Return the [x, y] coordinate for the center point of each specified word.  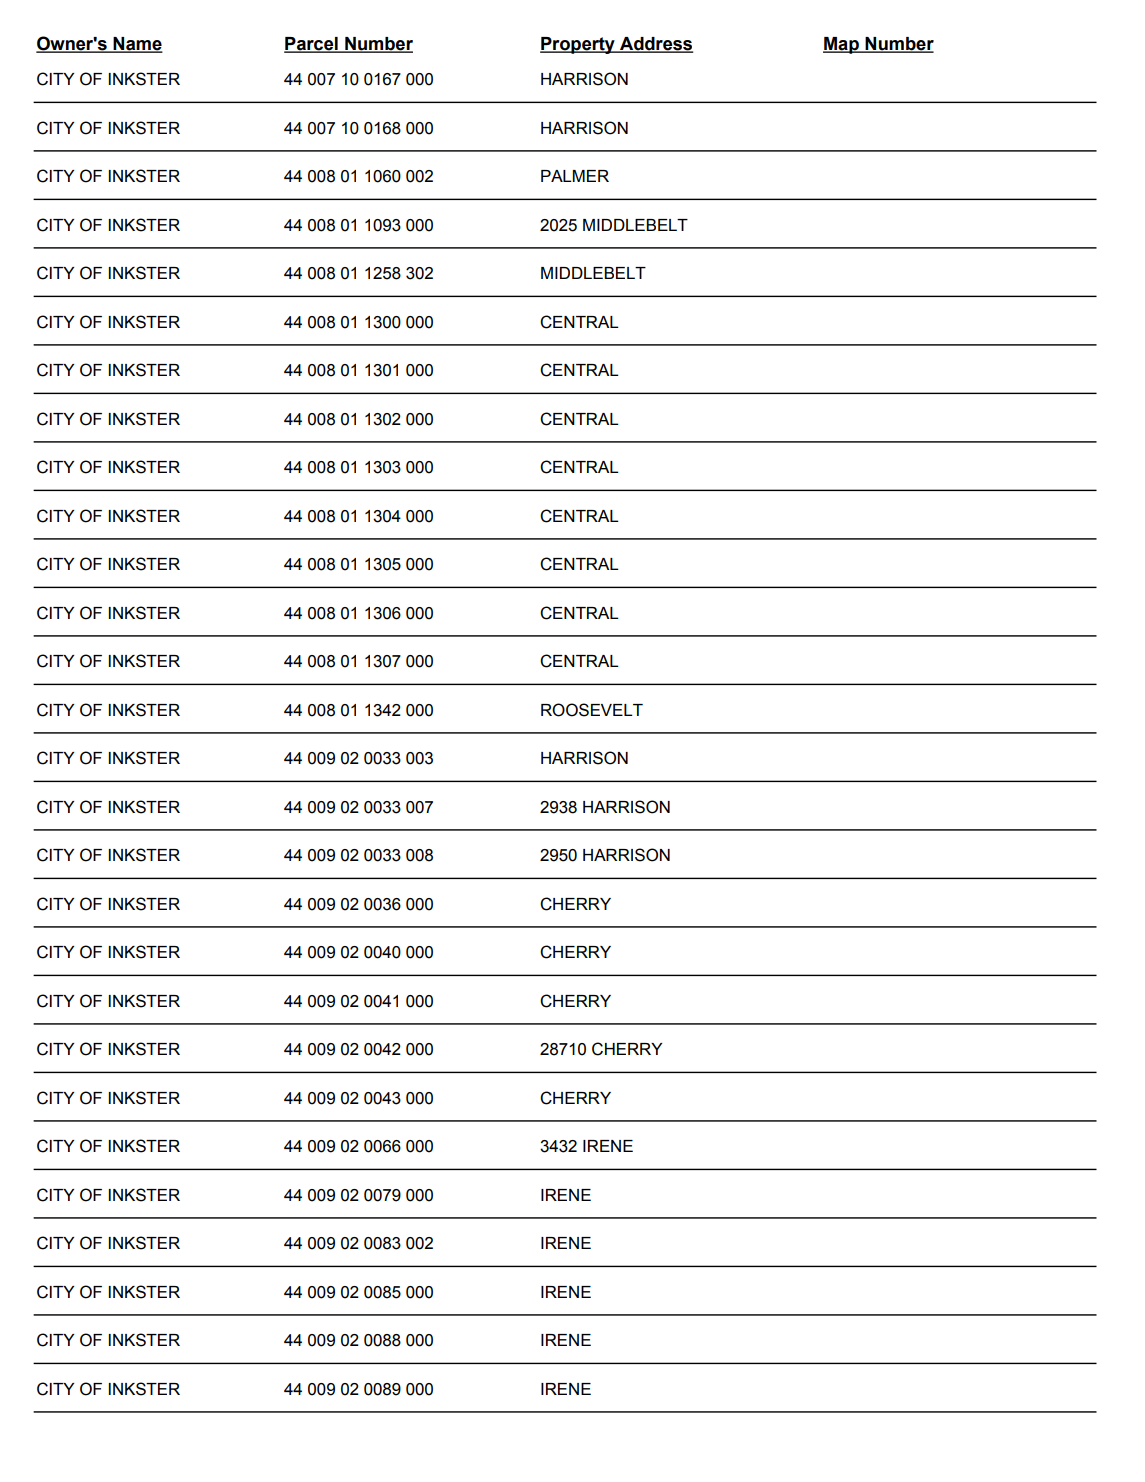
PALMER [575, 176]
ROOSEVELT [592, 710]
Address [655, 45]
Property [578, 45]
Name [137, 45]
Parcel [312, 45]
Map [842, 45]
